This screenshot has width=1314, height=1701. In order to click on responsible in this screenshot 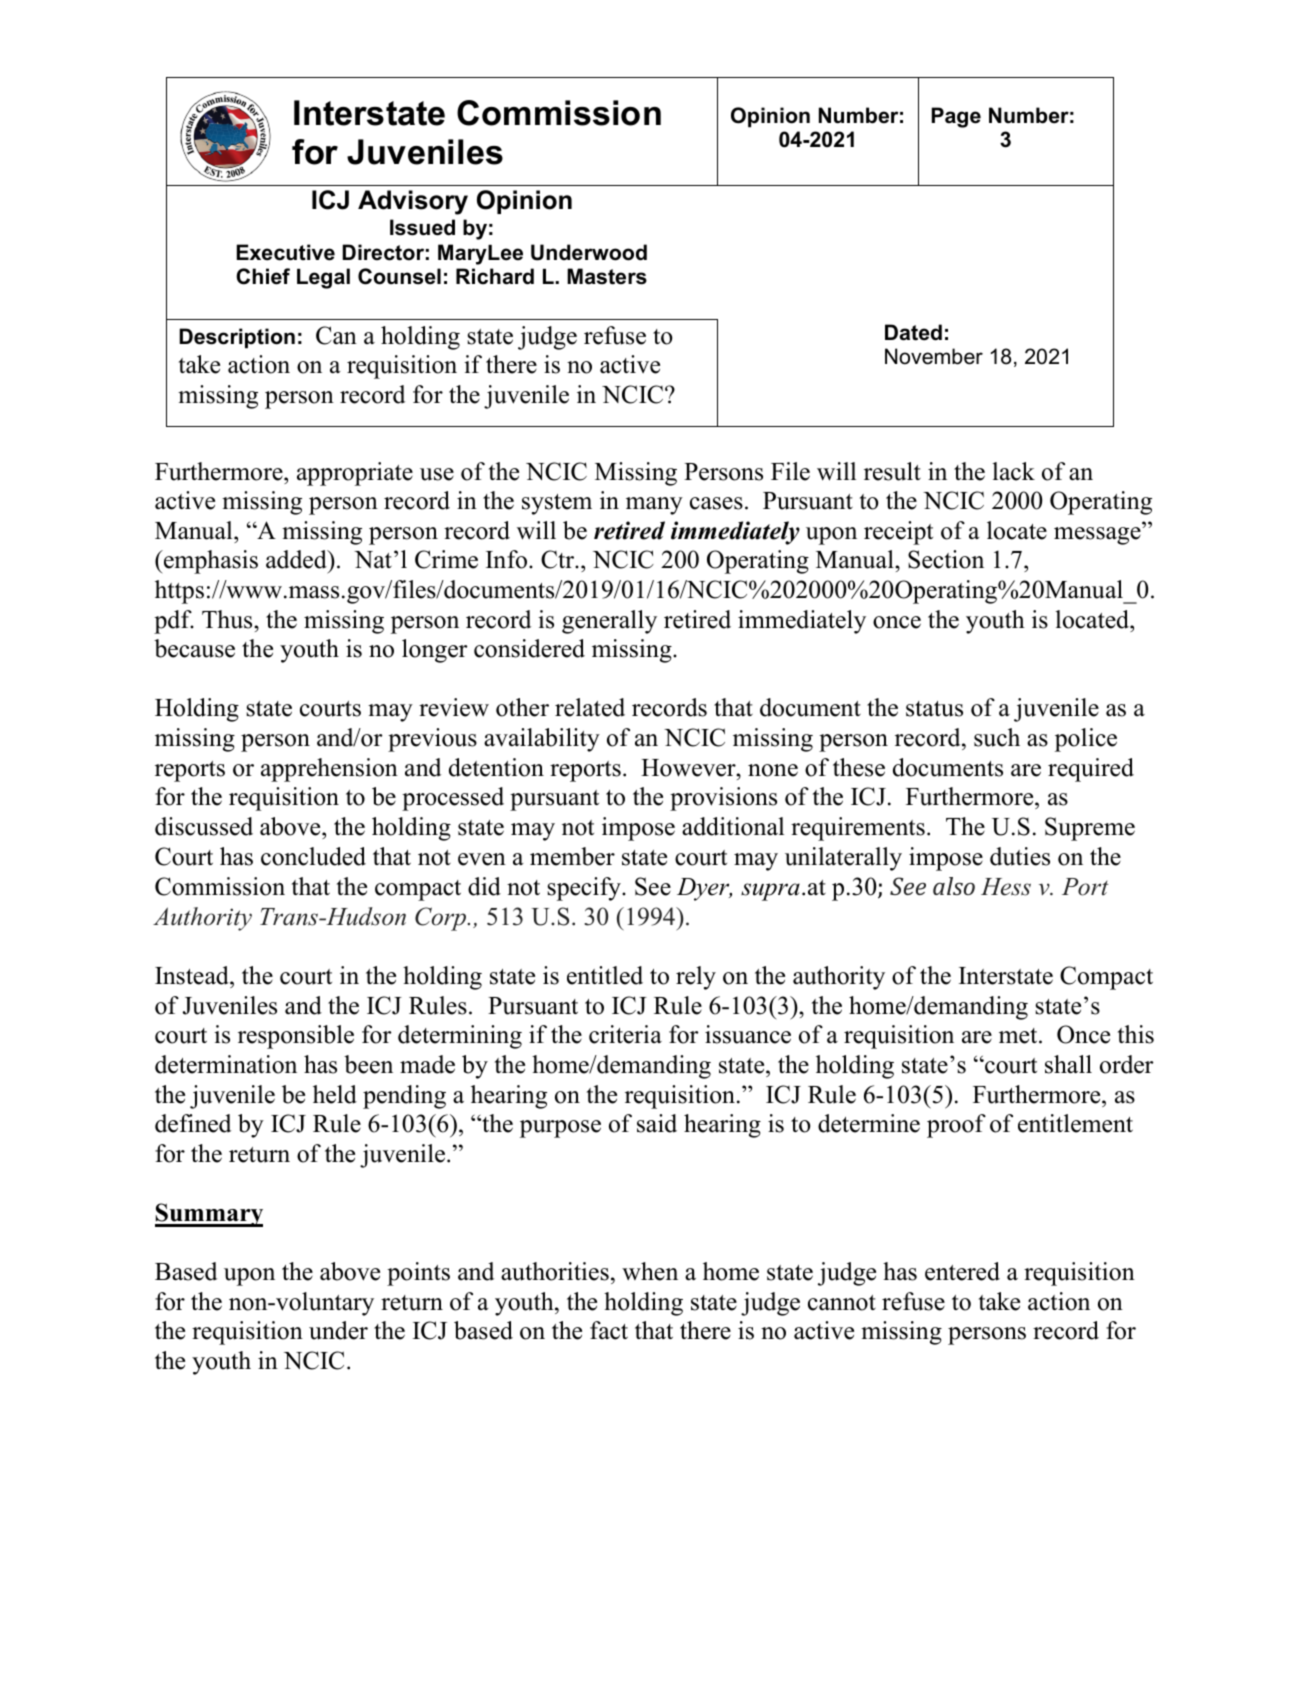, I will do `click(296, 1037)`.
